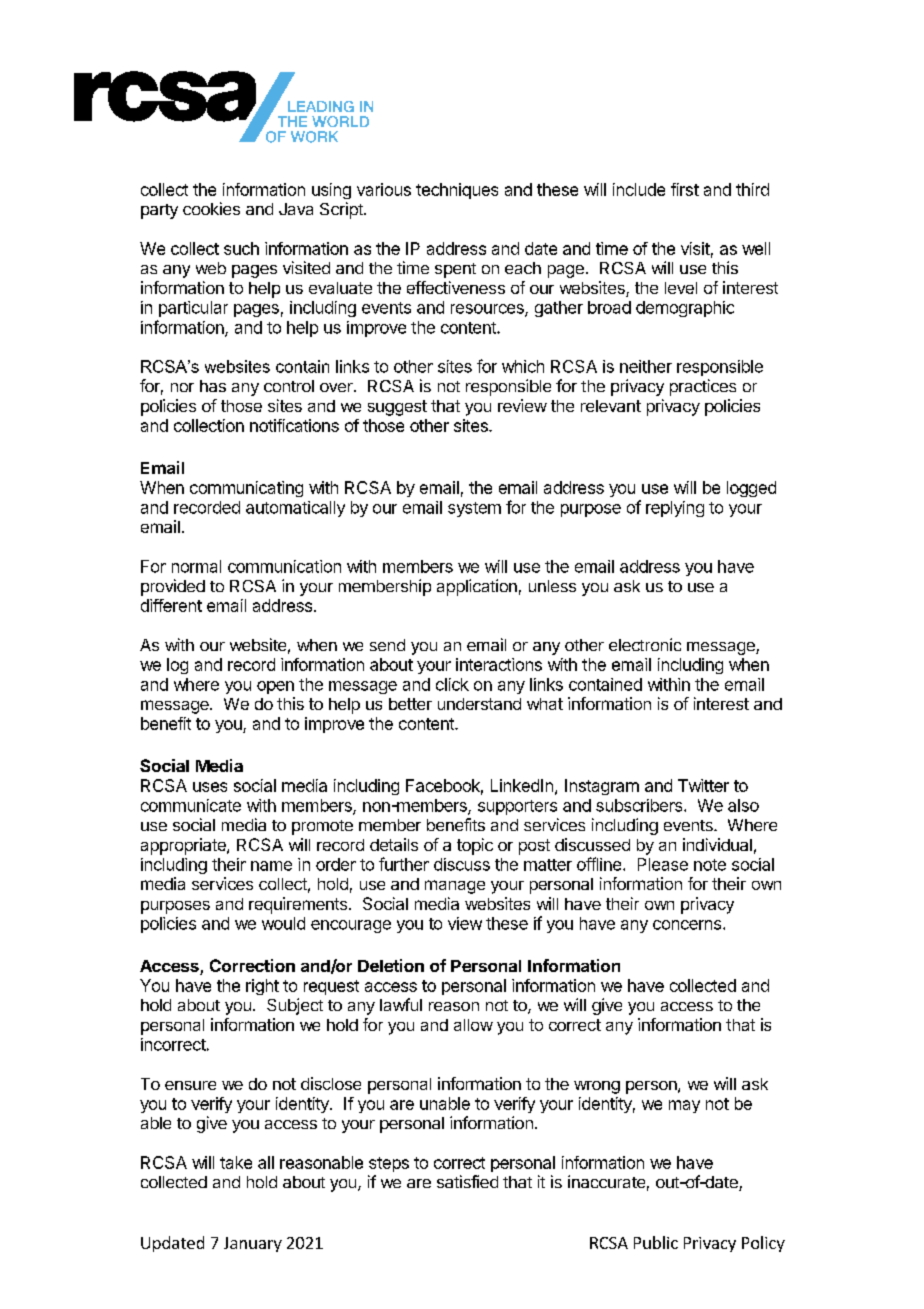  I want to click on open, so click(275, 687).
